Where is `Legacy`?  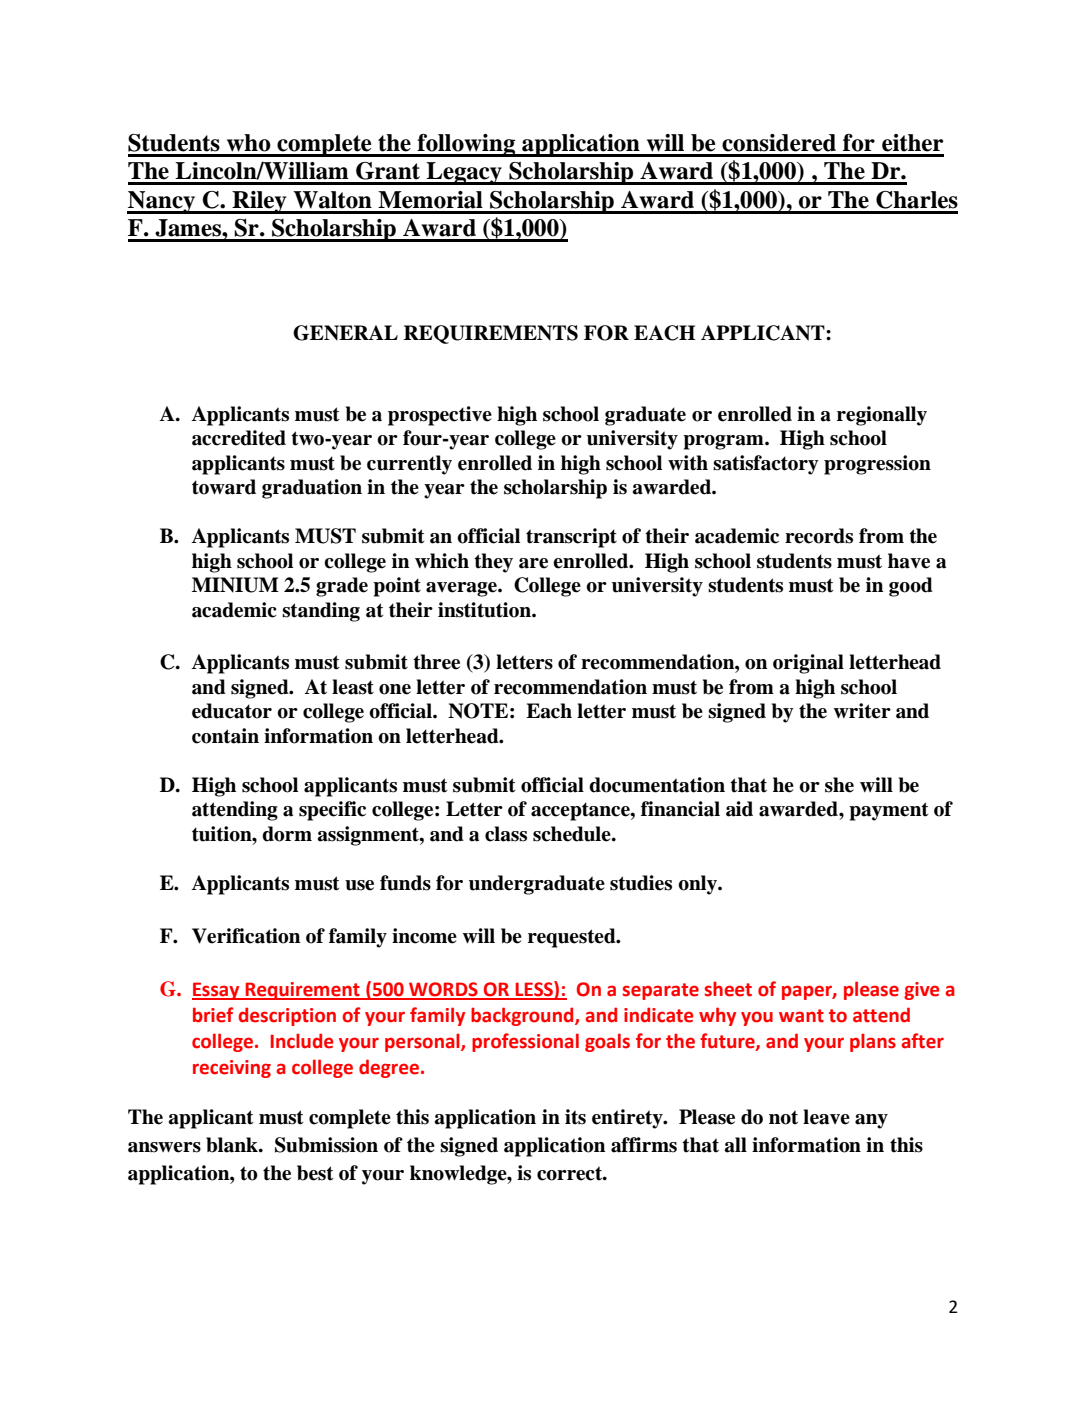
Legacy is located at coordinates (464, 173).
